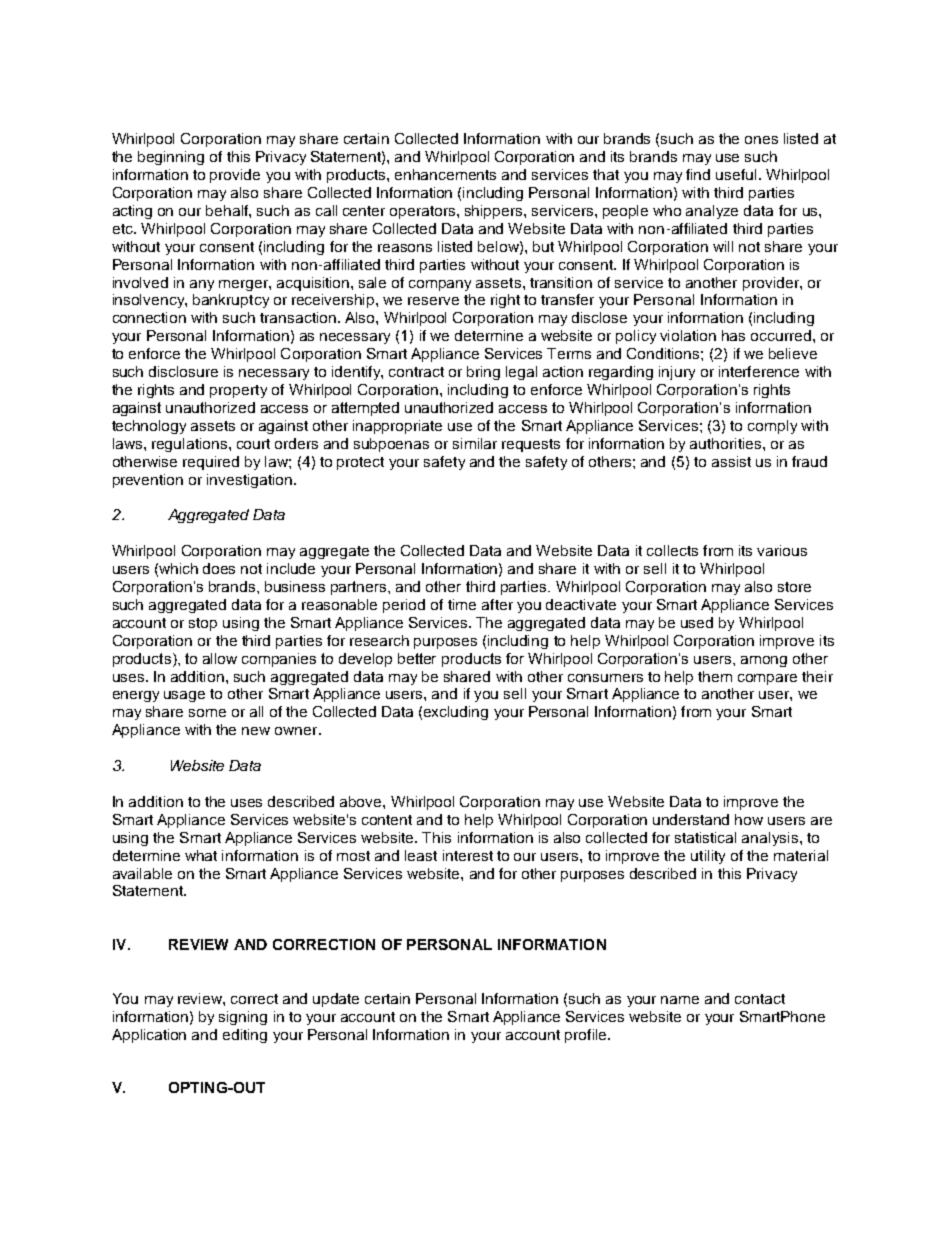  Describe the element at coordinates (794, 587) in the screenshot. I see `store` at that location.
